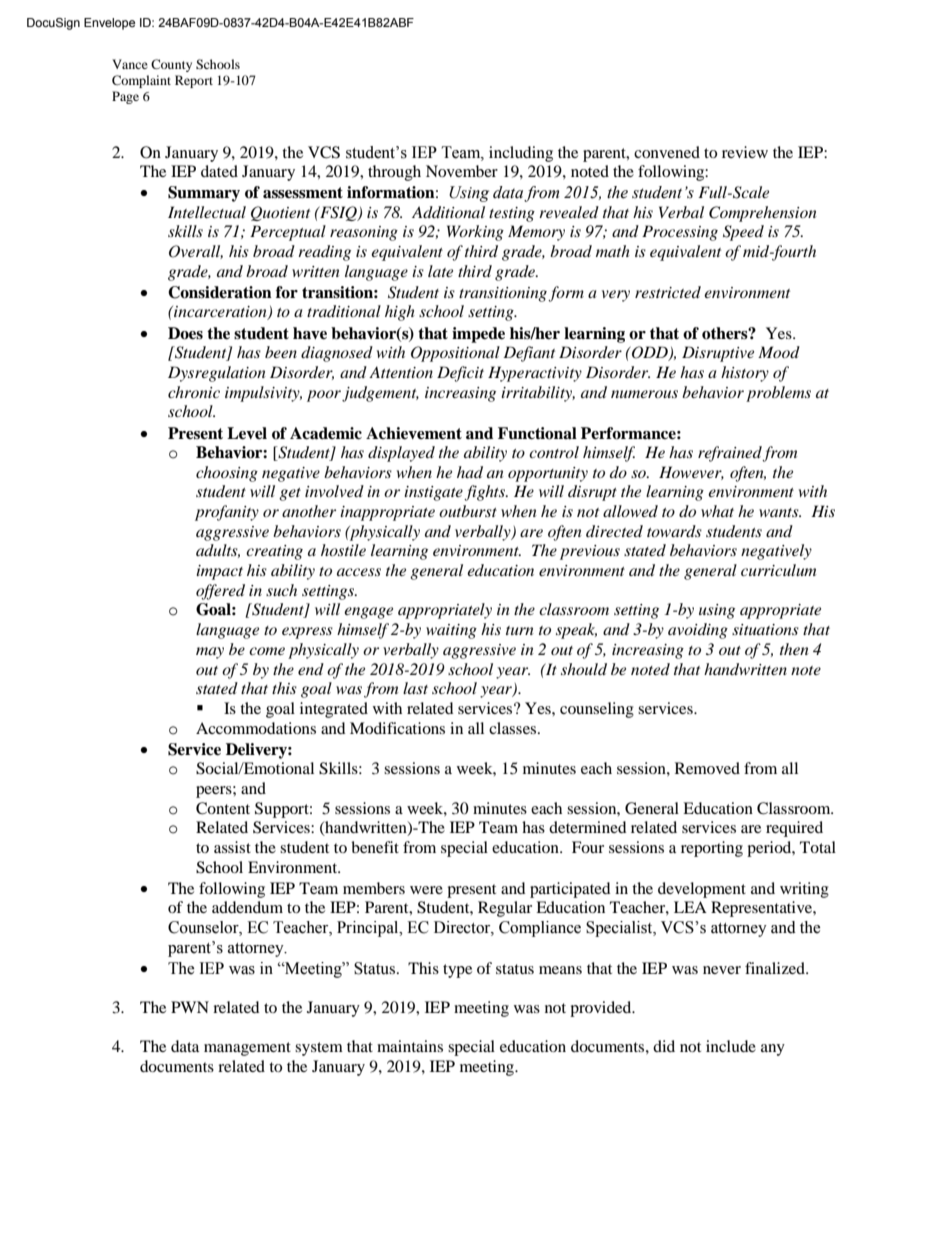 This screenshot has width=952, height=1233. What do you see at coordinates (514, 728) in the screenshot?
I see `classes` at bounding box center [514, 728].
